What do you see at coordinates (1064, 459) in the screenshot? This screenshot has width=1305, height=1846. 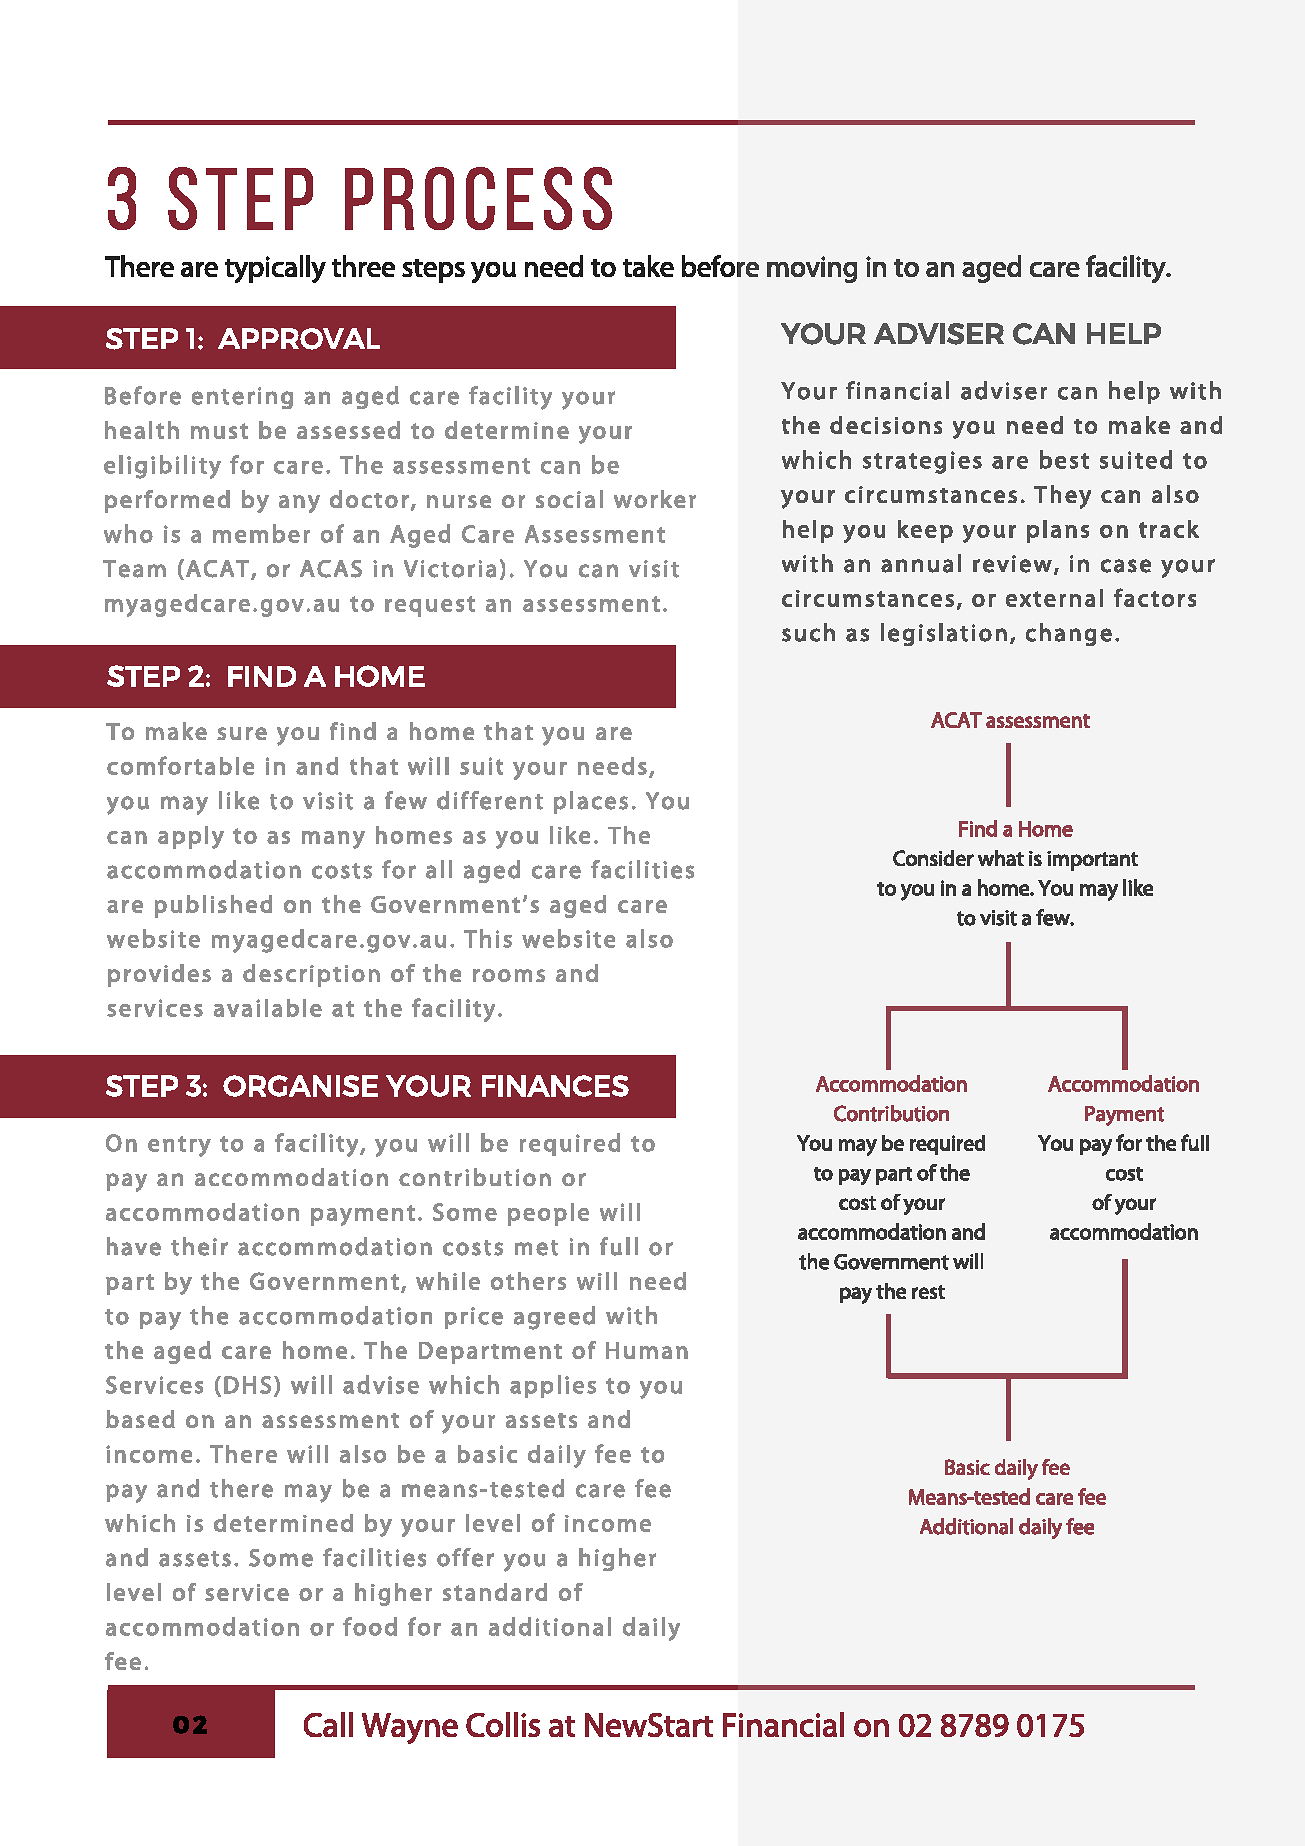 I see `best` at bounding box center [1064, 459].
